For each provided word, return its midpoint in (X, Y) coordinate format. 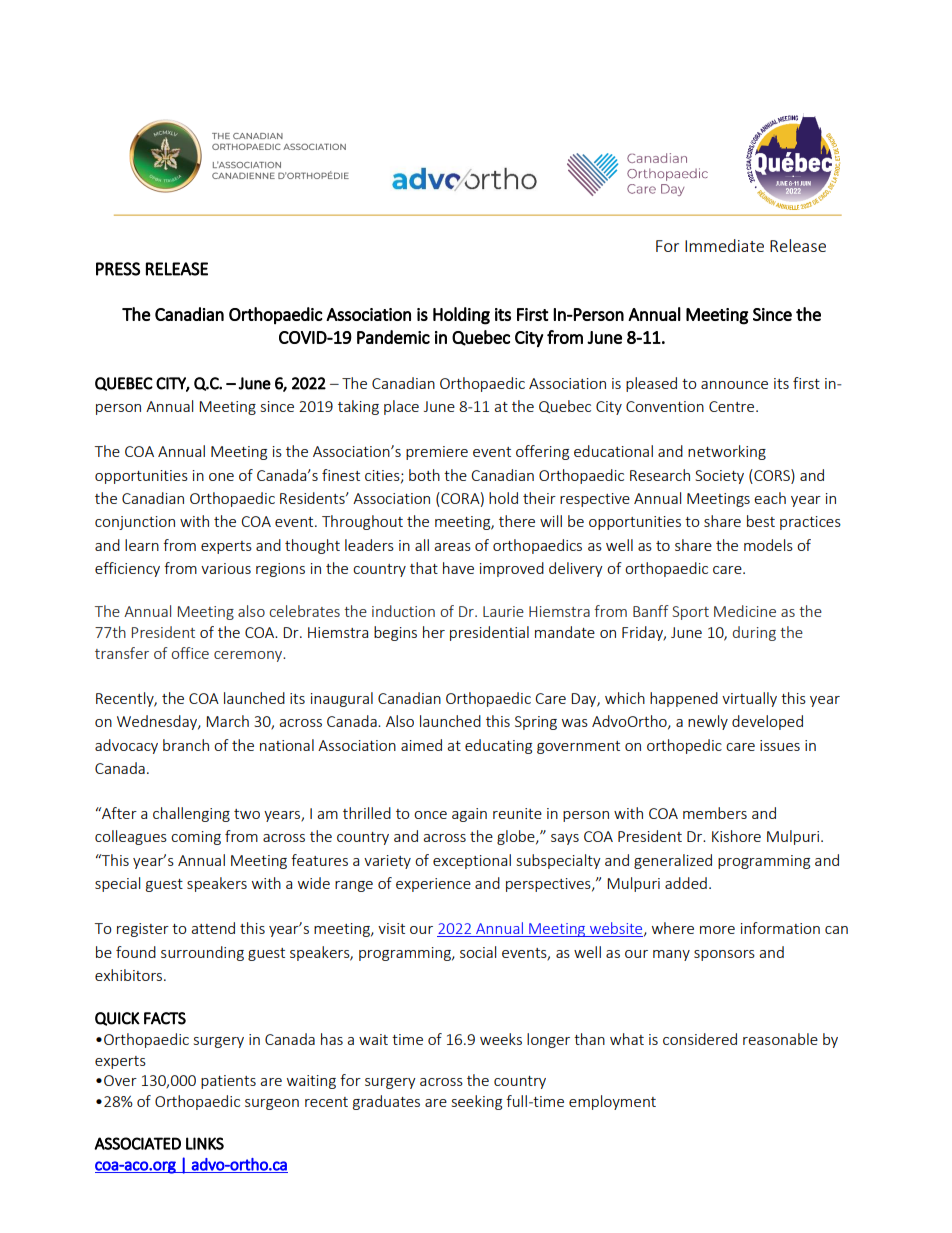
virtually (749, 699)
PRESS (118, 269)
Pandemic (393, 337)
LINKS (205, 1143)
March (227, 721)
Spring (536, 723)
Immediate (724, 245)
